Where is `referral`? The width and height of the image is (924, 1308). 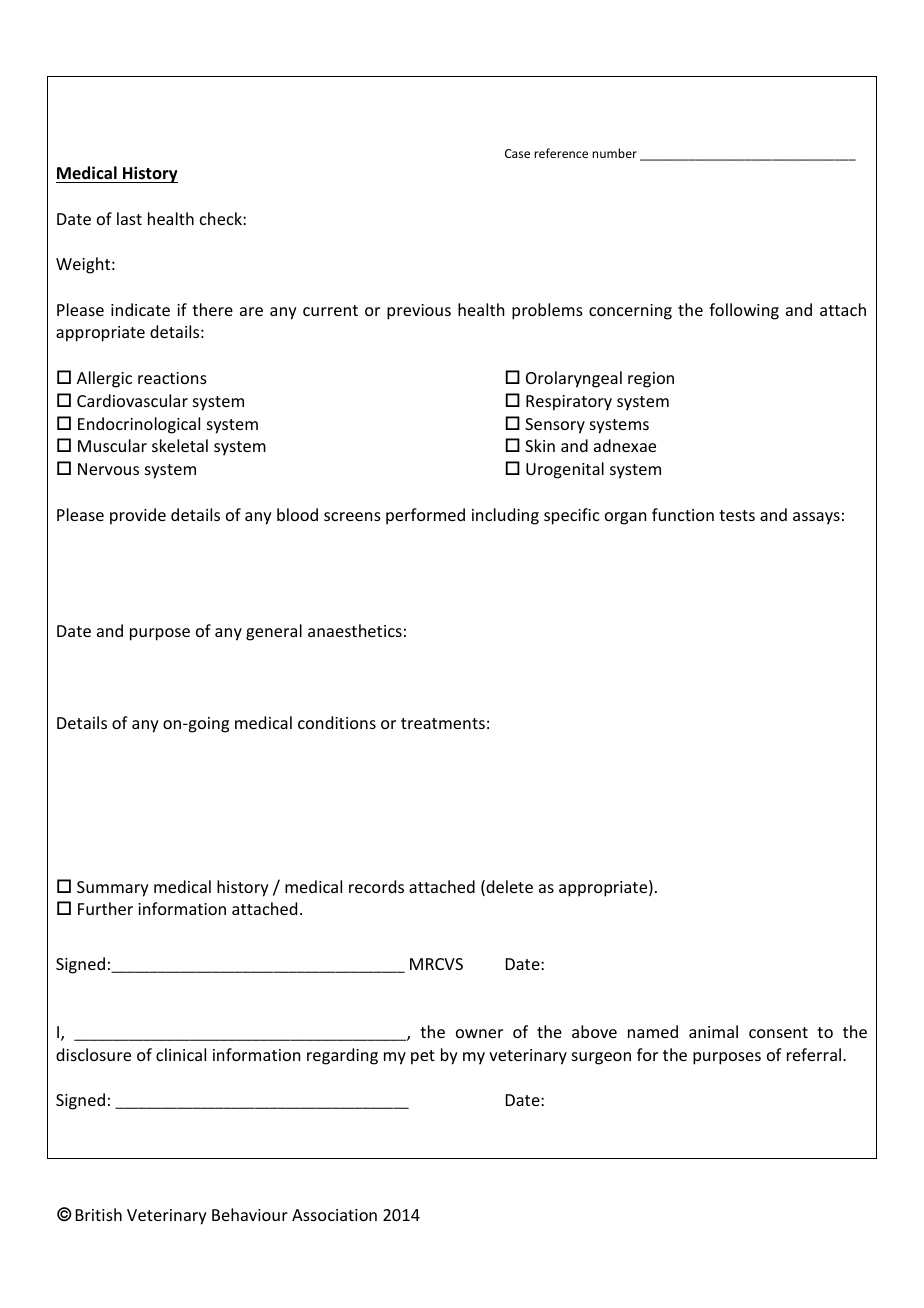 referral is located at coordinates (815, 1054).
